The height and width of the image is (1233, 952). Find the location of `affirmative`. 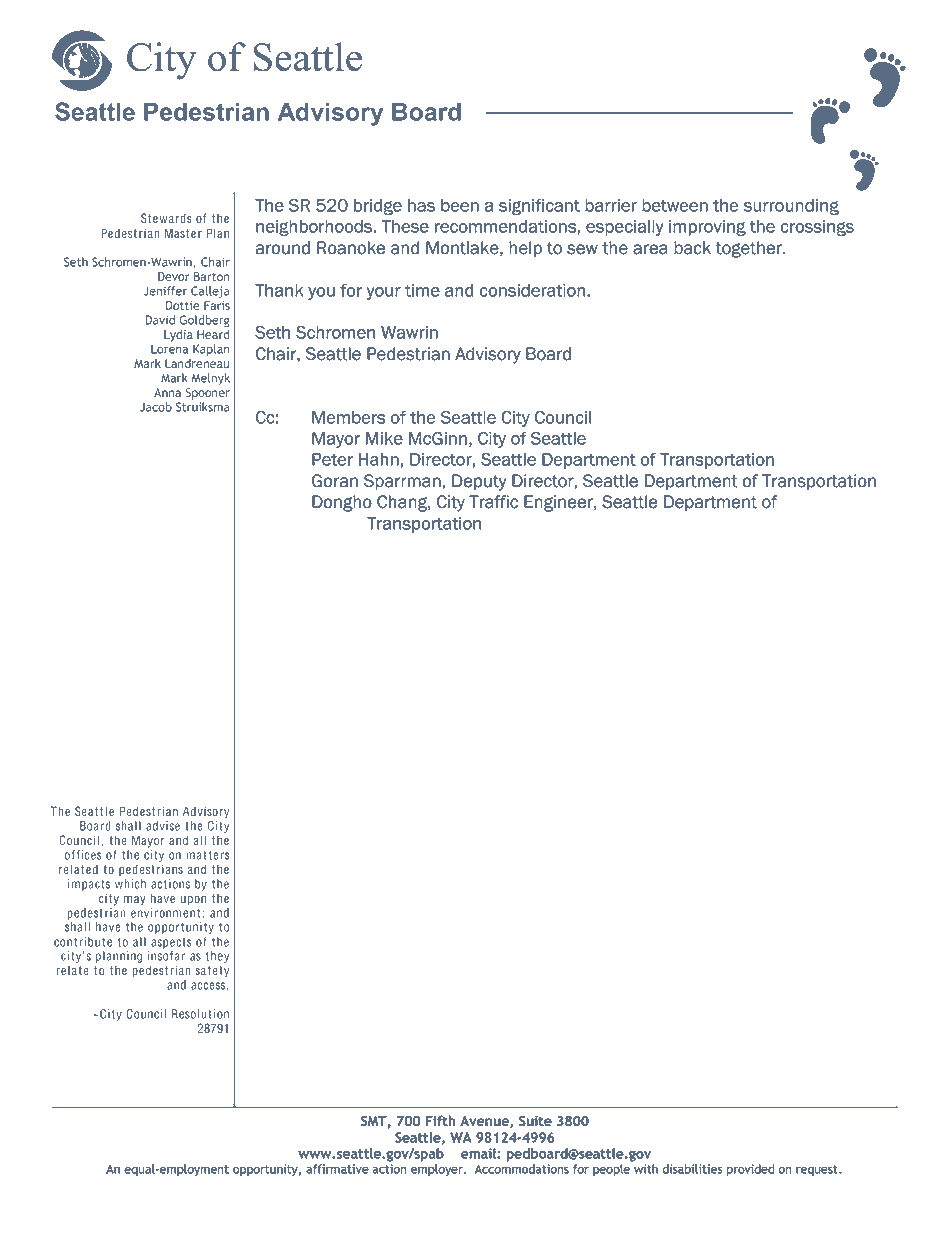

affirmative is located at coordinates (337, 1169).
